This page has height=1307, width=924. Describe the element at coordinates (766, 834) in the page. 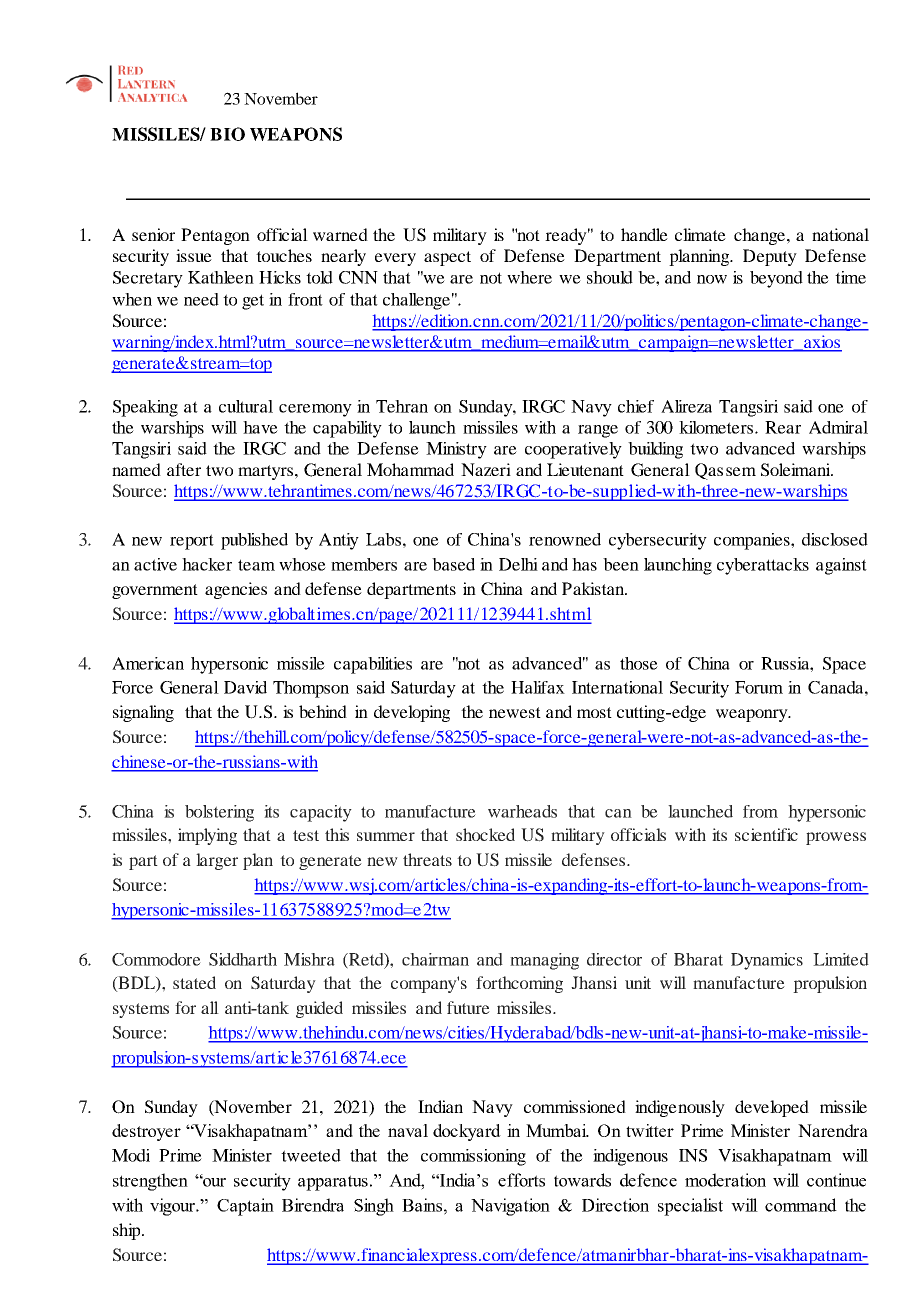

I see `scientific` at that location.
